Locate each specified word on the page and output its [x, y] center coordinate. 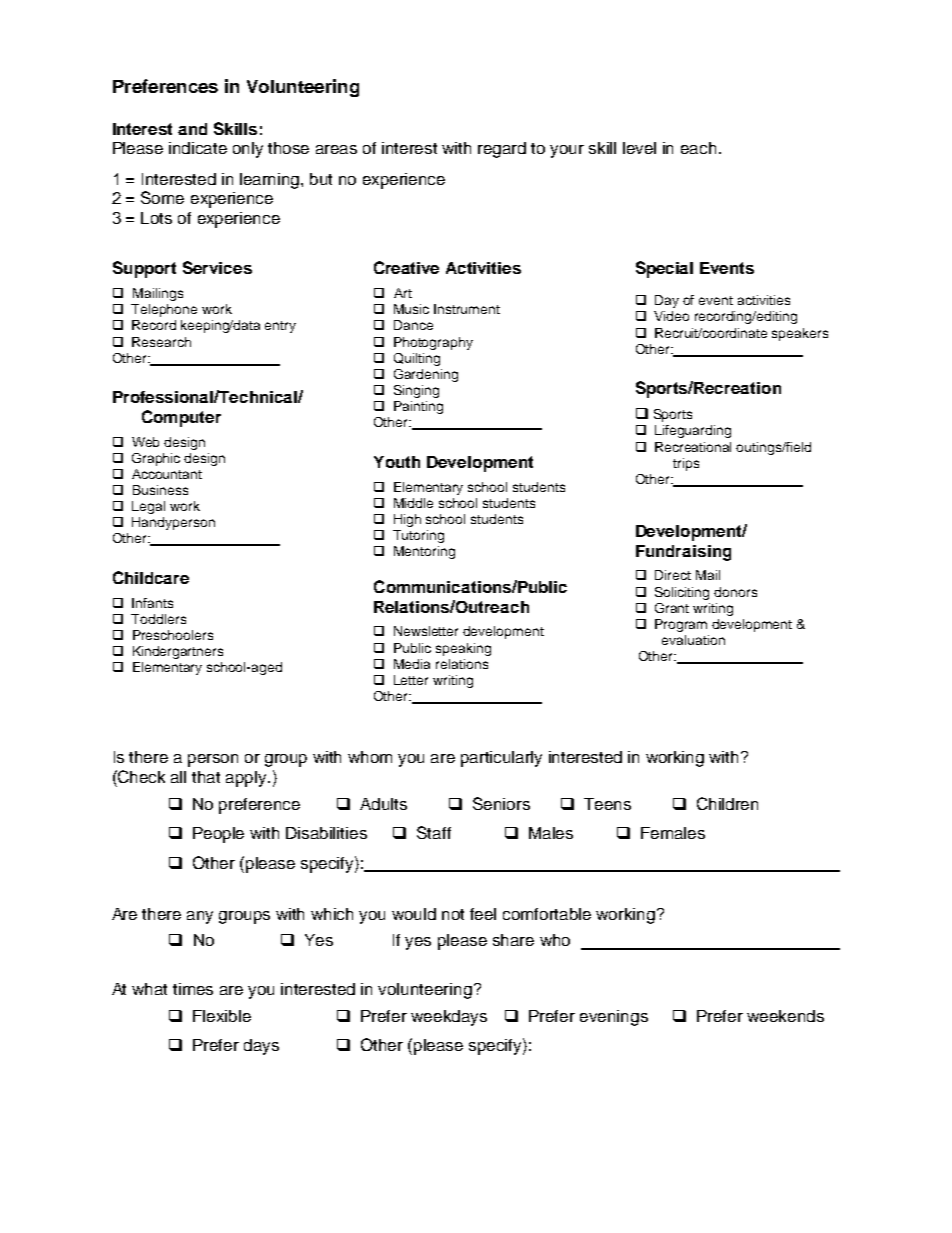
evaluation [693, 640]
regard [502, 150]
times [193, 989]
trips [686, 464]
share [513, 940]
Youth [397, 462]
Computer [181, 418]
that [206, 777]
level [639, 148]
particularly [501, 759]
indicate [198, 148]
